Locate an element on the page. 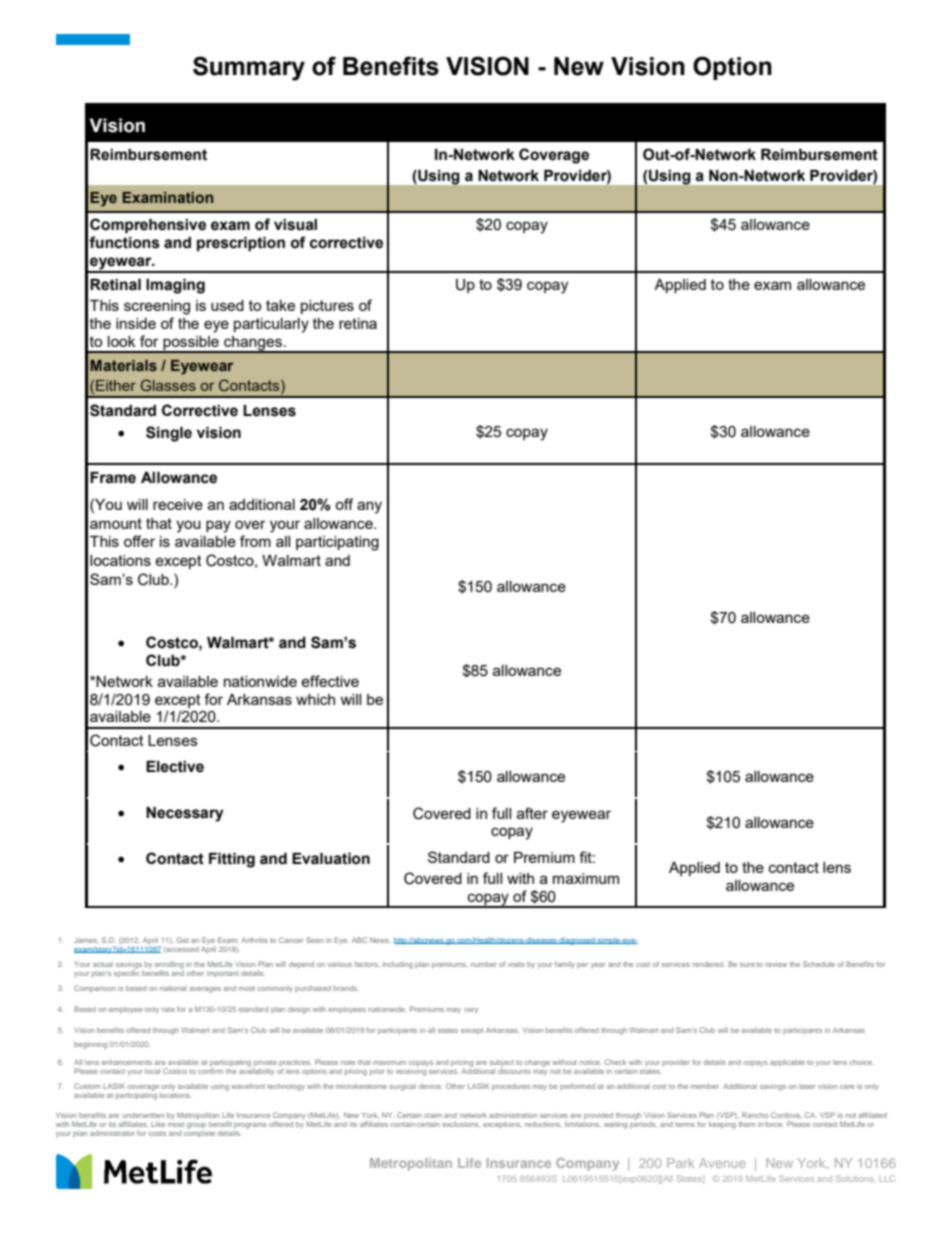 The width and height of the document is (952, 1233). from is located at coordinates (255, 541).
